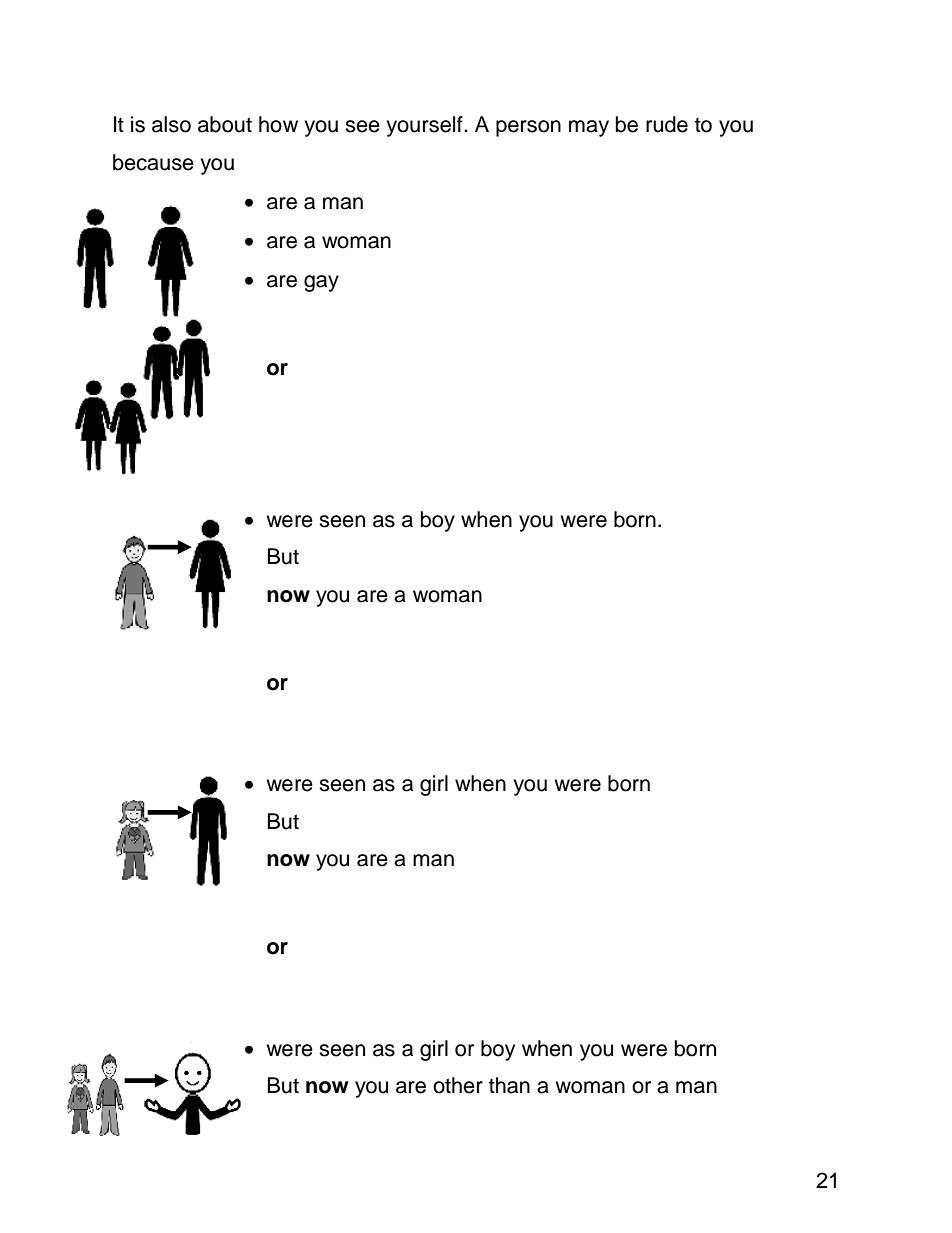  Describe the element at coordinates (425, 126) in the document. I see `yourself` at that location.
